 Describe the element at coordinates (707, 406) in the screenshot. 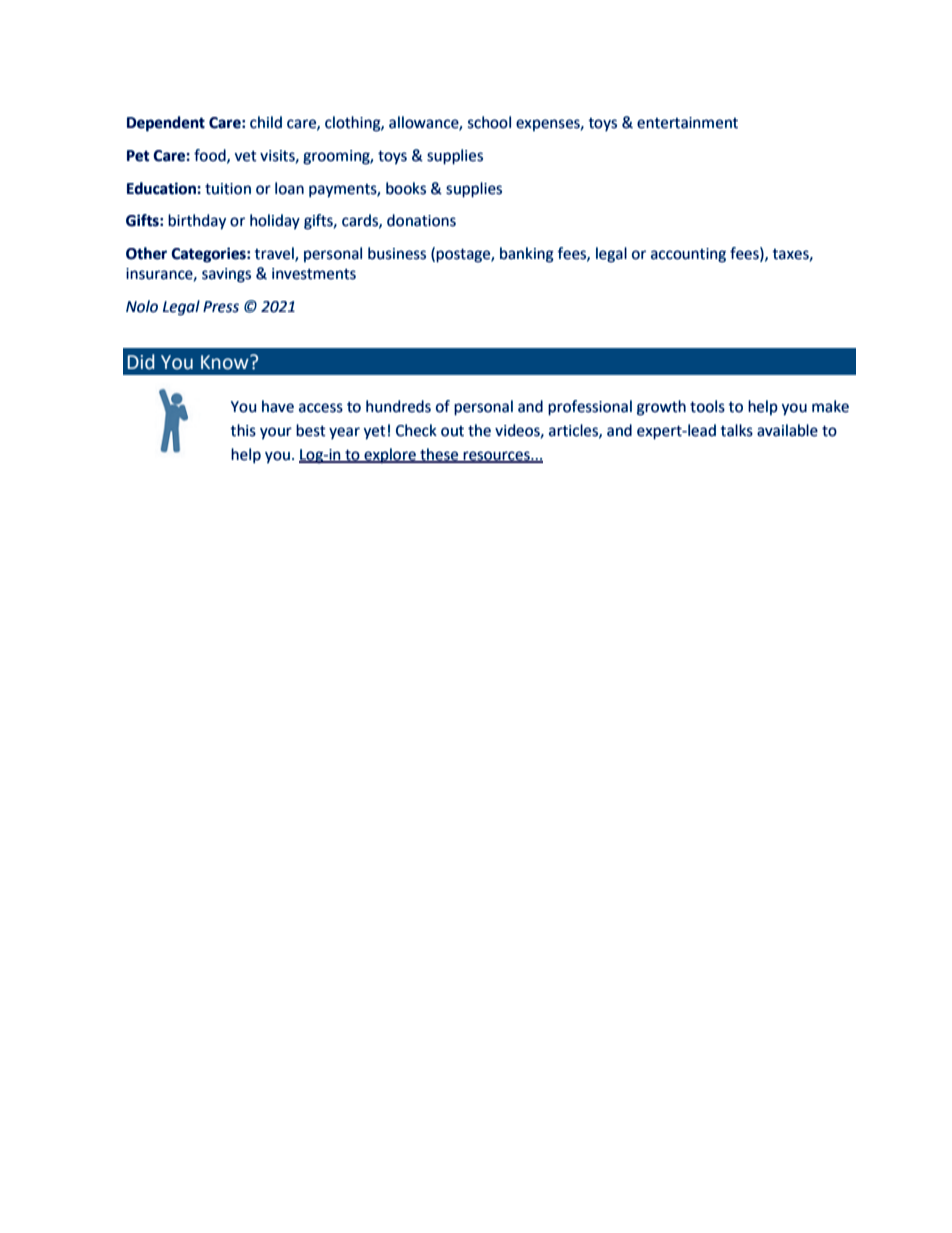

I see `tools` at that location.
